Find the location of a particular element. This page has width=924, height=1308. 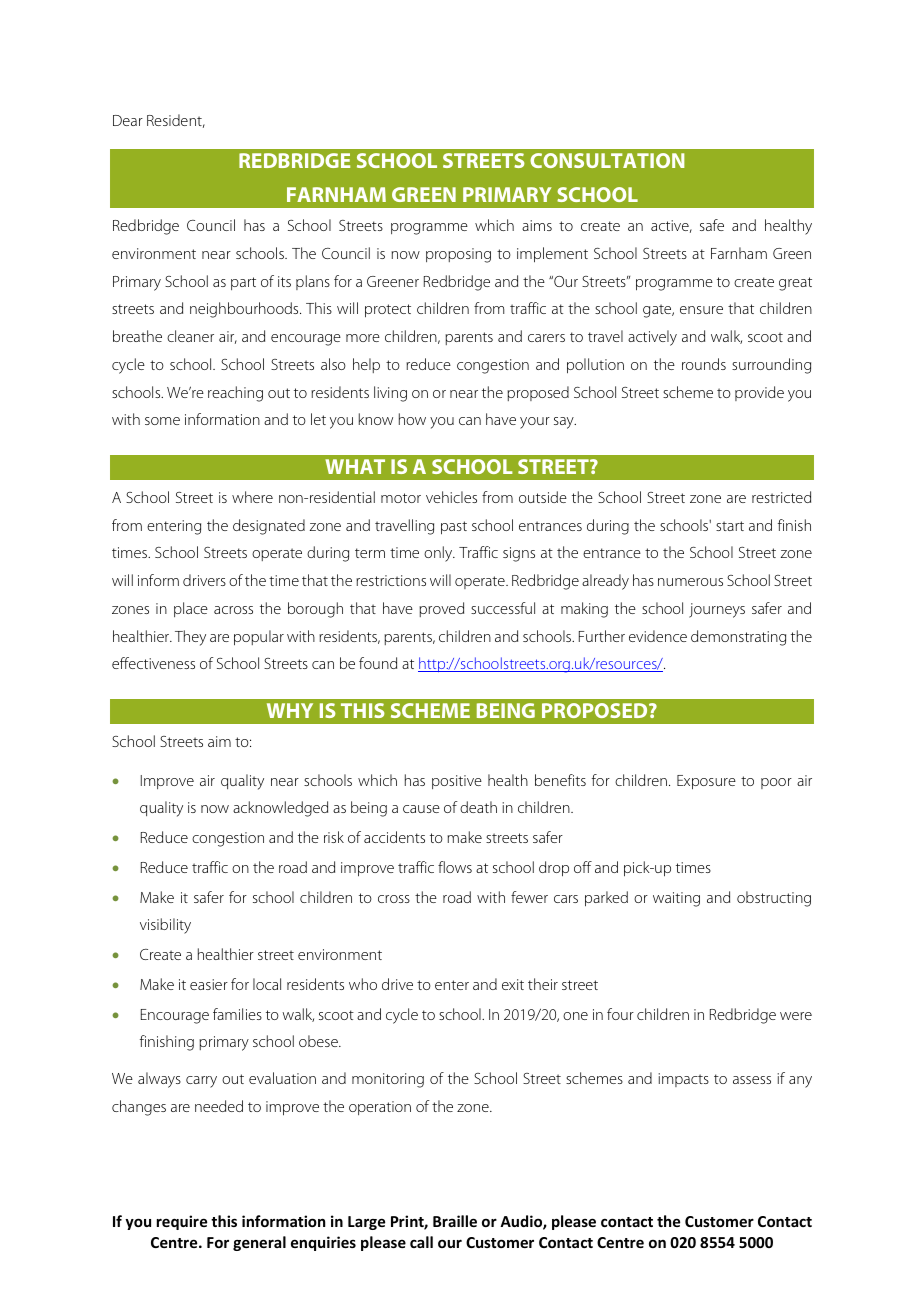

found is located at coordinates (378, 663).
